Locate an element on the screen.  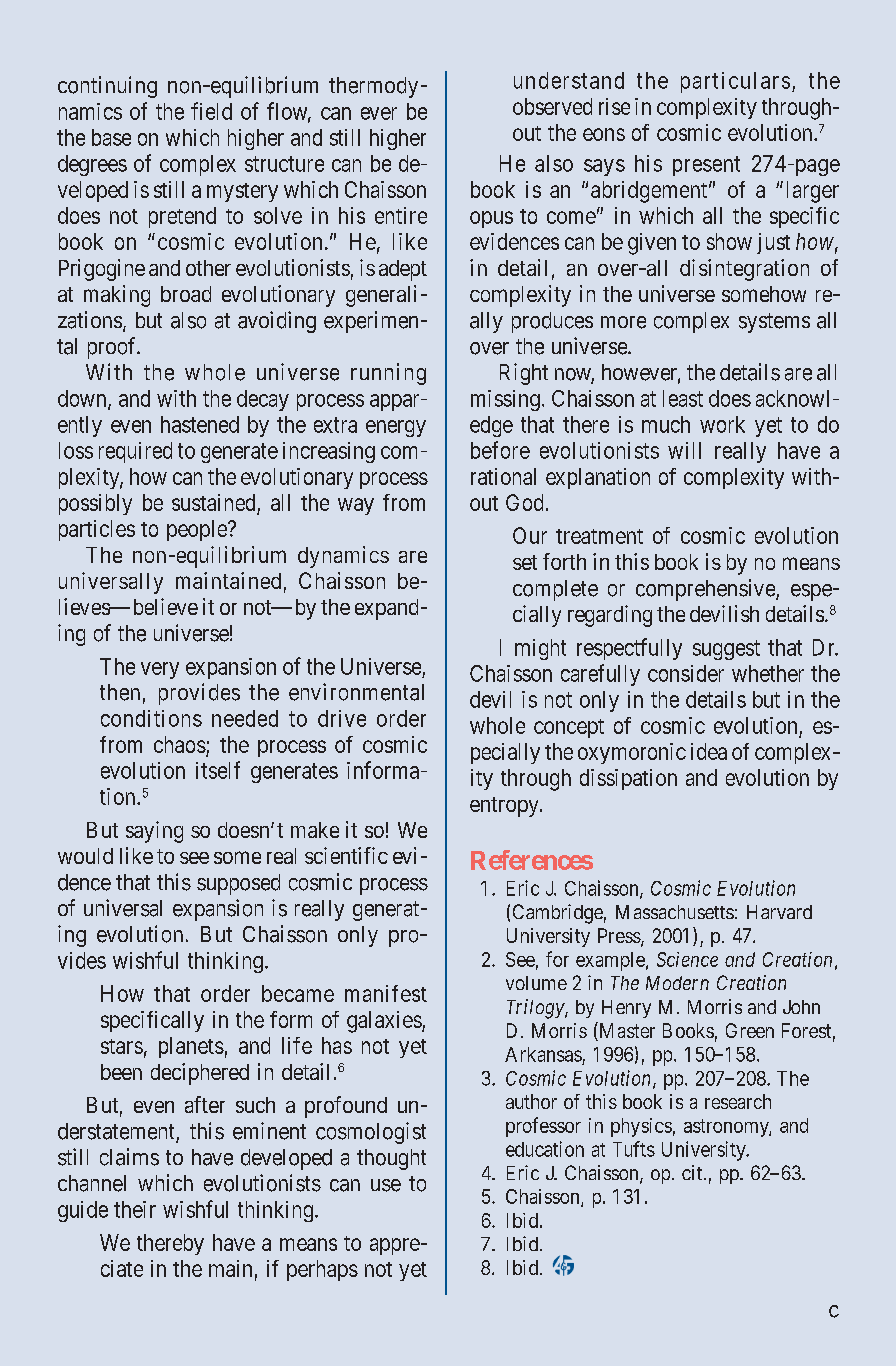
broad is located at coordinates (186, 294).
